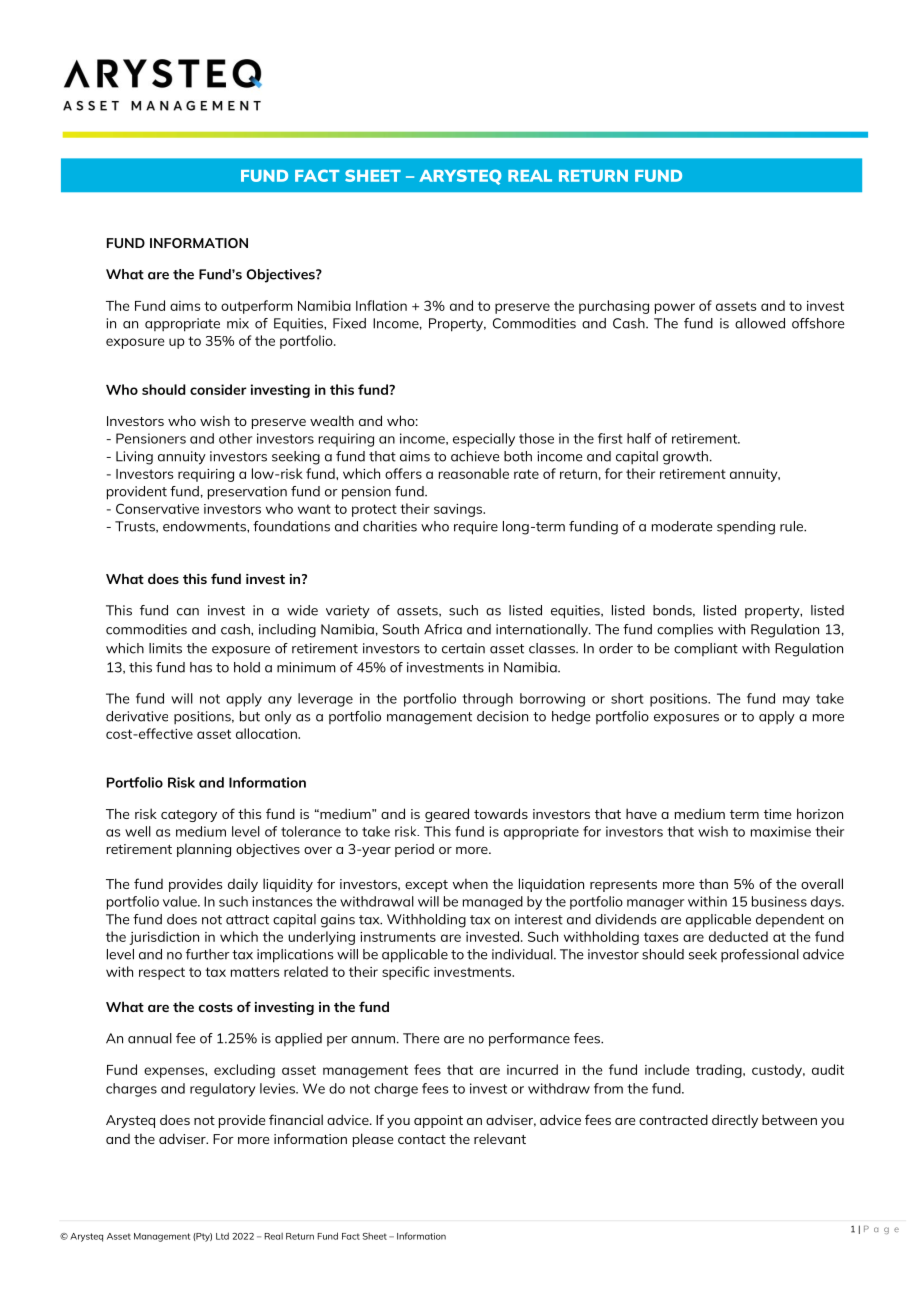 The height and width of the screenshot is (1308, 924). Describe the element at coordinates (459, 510) in the screenshot. I see `savings` at that location.
